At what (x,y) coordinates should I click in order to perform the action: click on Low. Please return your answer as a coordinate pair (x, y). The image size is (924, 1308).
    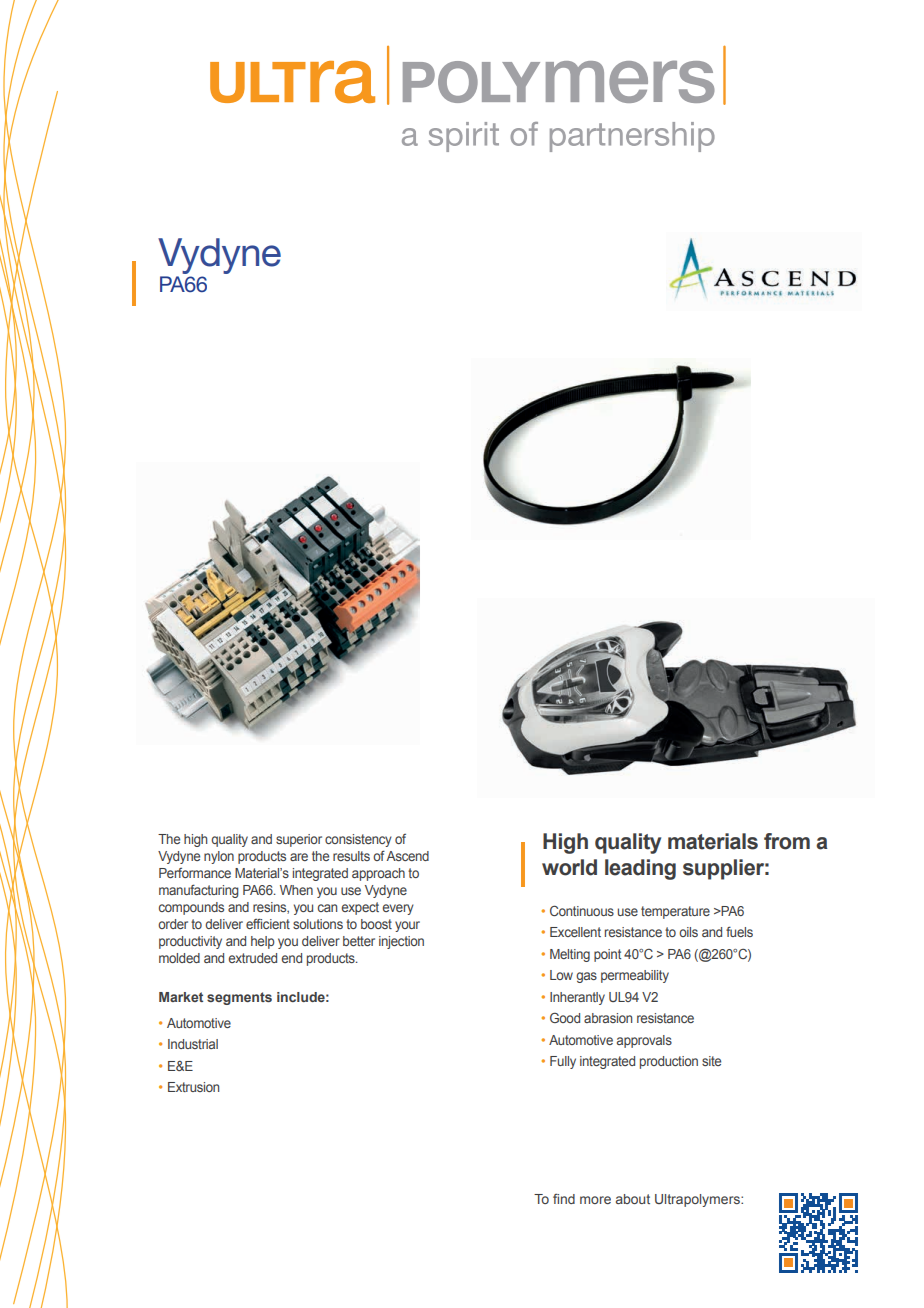
    Looking at the image, I should click on (561, 975).
